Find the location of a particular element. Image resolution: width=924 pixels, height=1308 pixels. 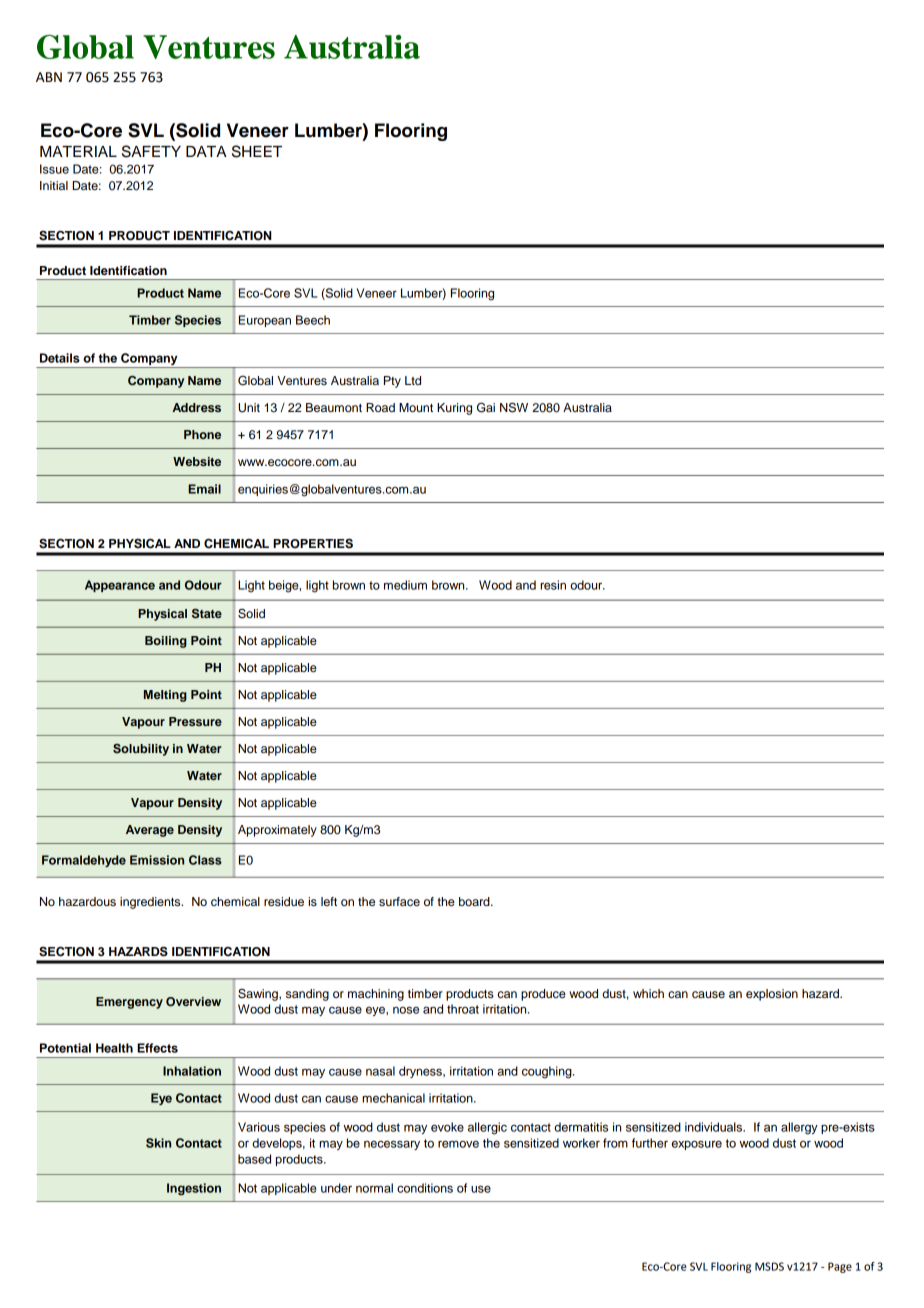

SHEET is located at coordinates (257, 151).
